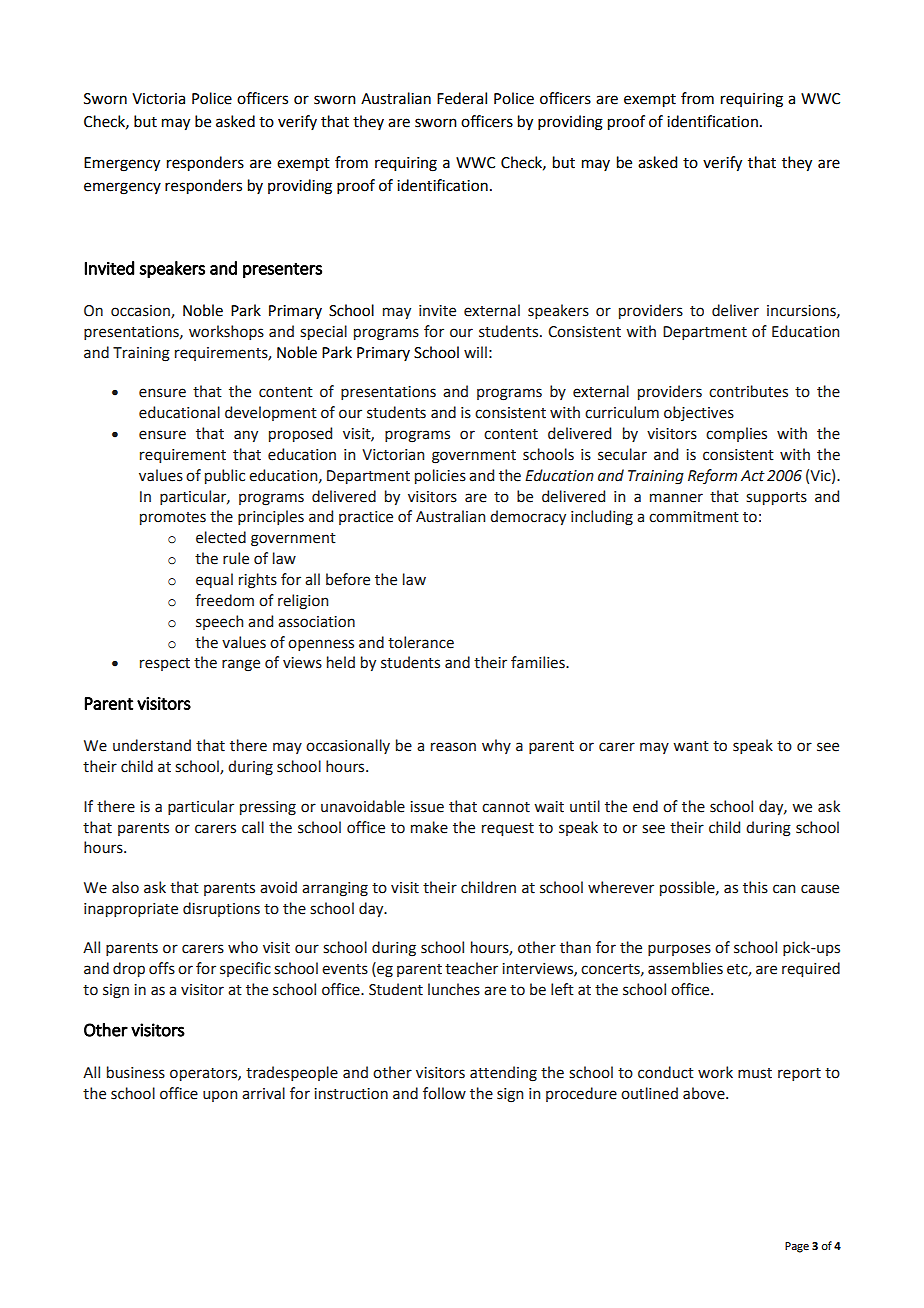 Image resolution: width=924 pixels, height=1308 pixels. Describe the element at coordinates (475, 352) in the screenshot. I see `will` at that location.
